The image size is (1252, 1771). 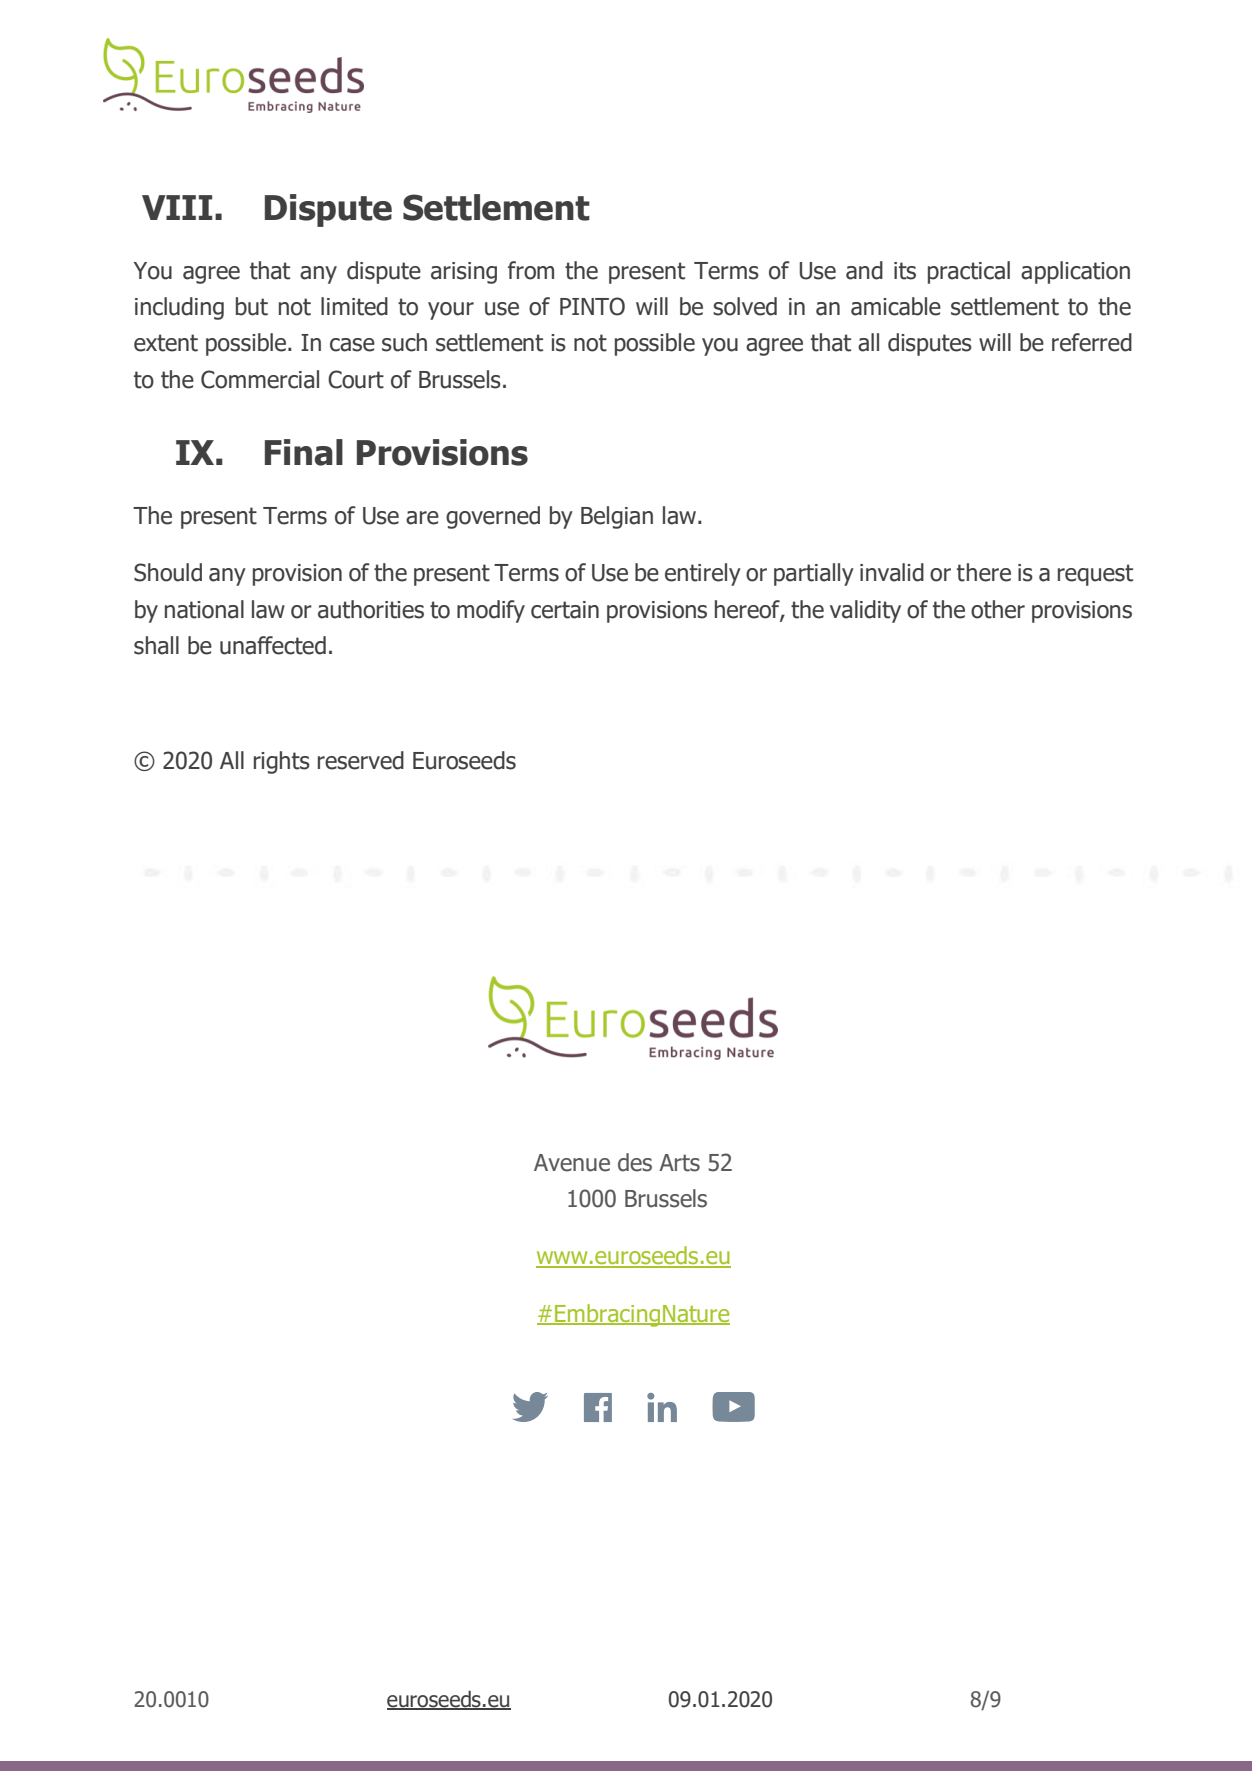 I want to click on VIII, so click(x=177, y=207).
